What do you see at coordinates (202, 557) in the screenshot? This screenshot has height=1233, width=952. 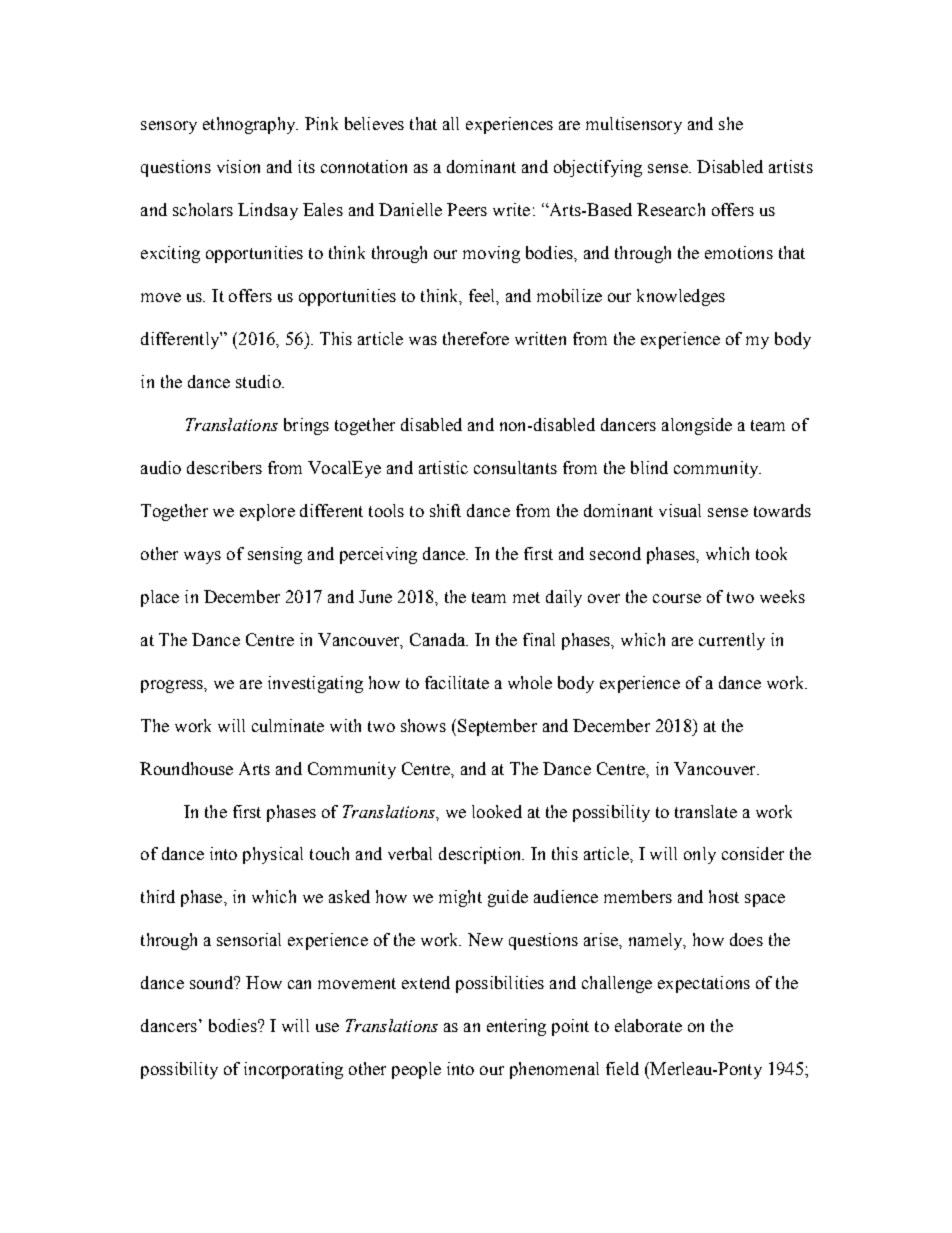 I see `ways` at bounding box center [202, 557].
